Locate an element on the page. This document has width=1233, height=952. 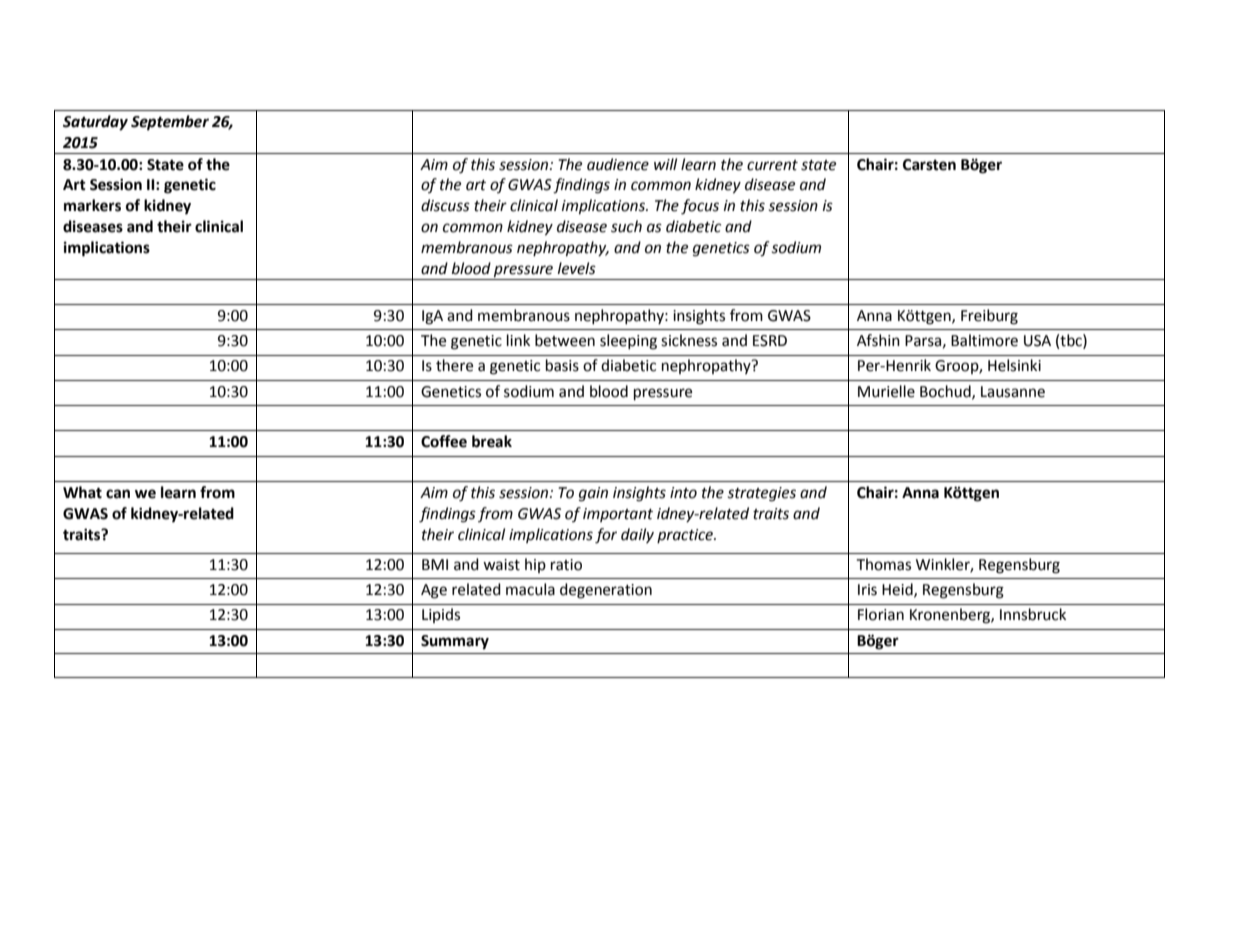
Summary is located at coordinates (455, 642).
